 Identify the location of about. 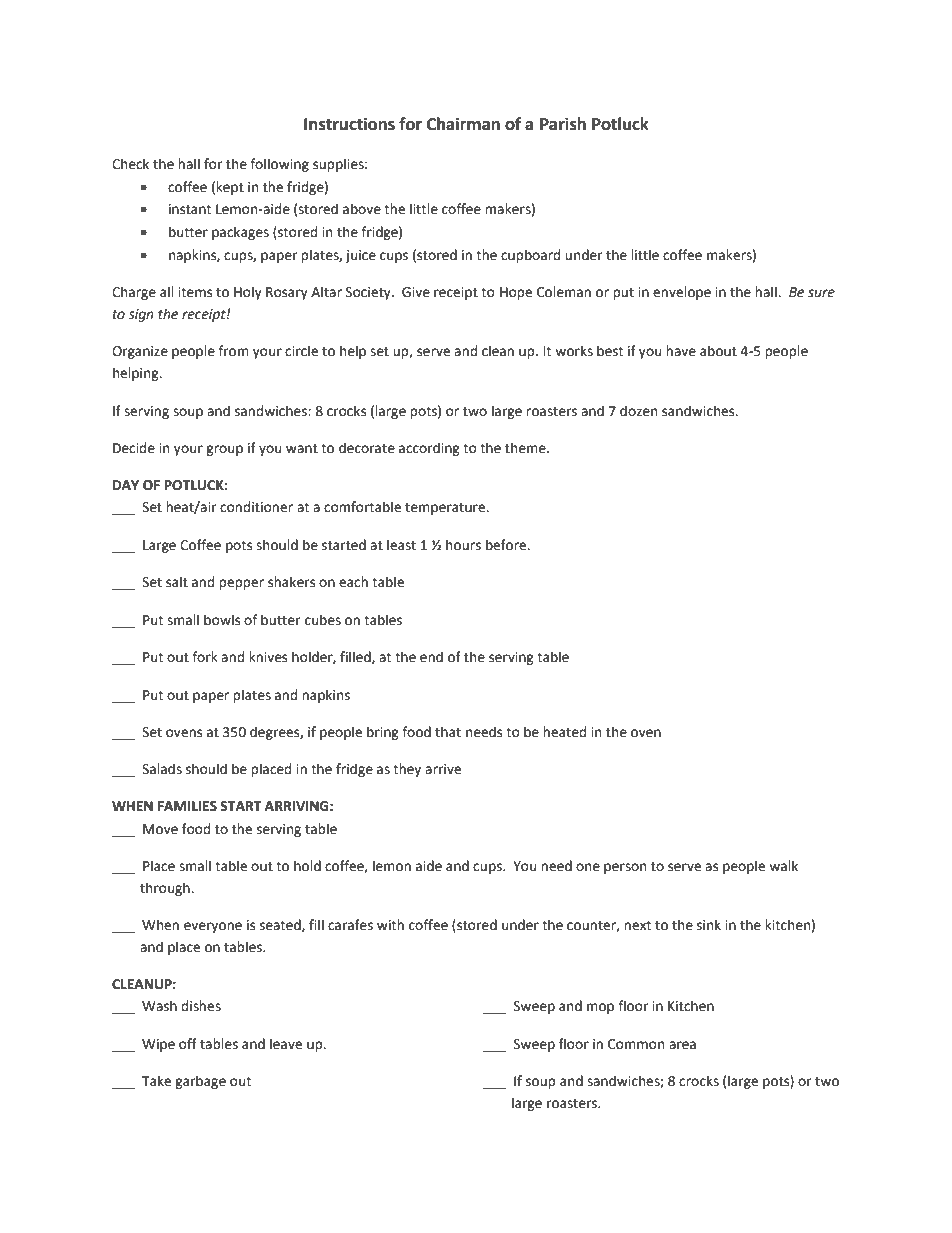
(718, 351).
